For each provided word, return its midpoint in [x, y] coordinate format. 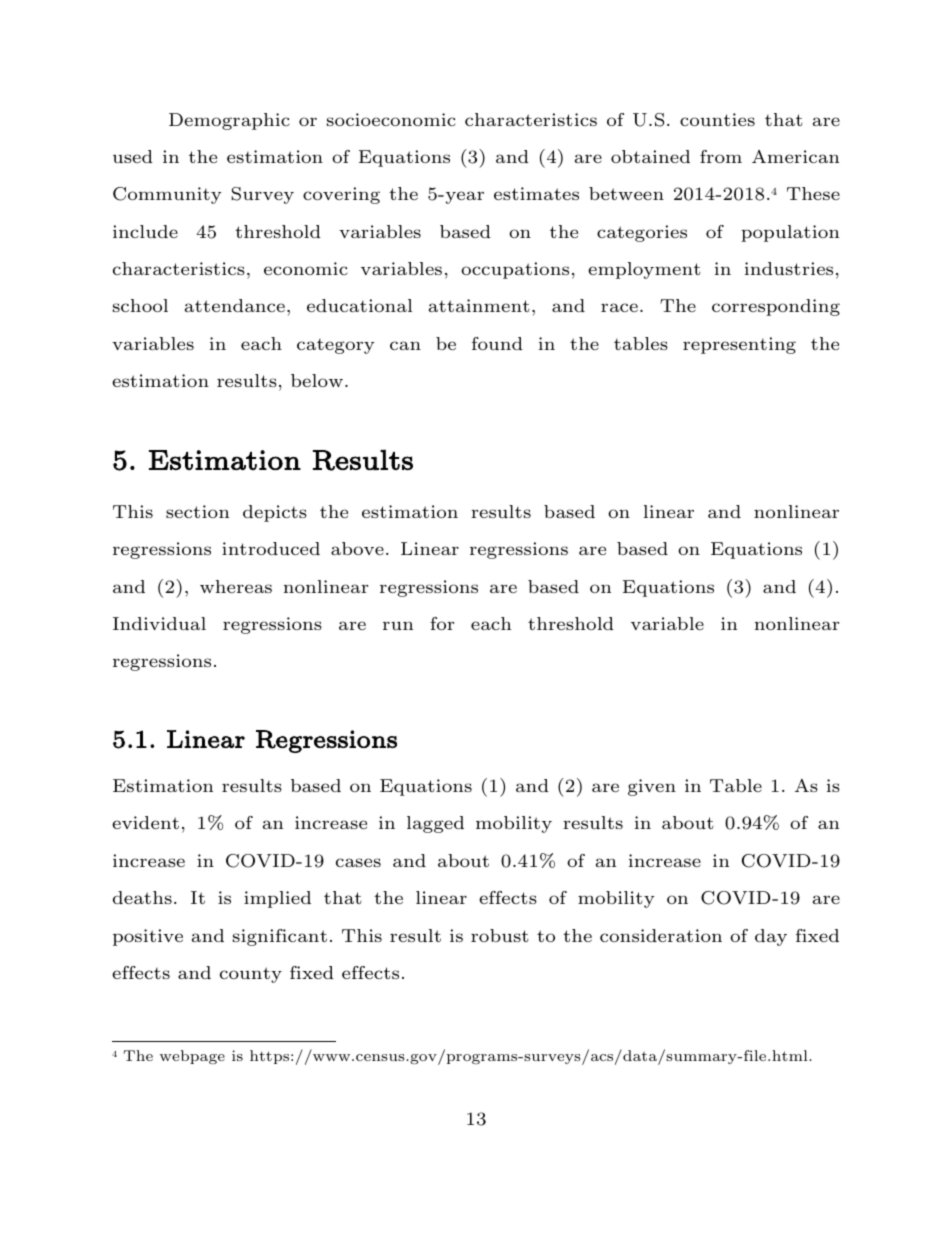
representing [739, 345]
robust [500, 935]
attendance [235, 305]
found [497, 343]
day [771, 937]
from [721, 156]
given [652, 787]
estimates [536, 193]
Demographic [229, 121]
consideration [661, 935]
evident [145, 822]
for [442, 623]
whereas [236, 586]
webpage [192, 1057]
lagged [435, 824]
